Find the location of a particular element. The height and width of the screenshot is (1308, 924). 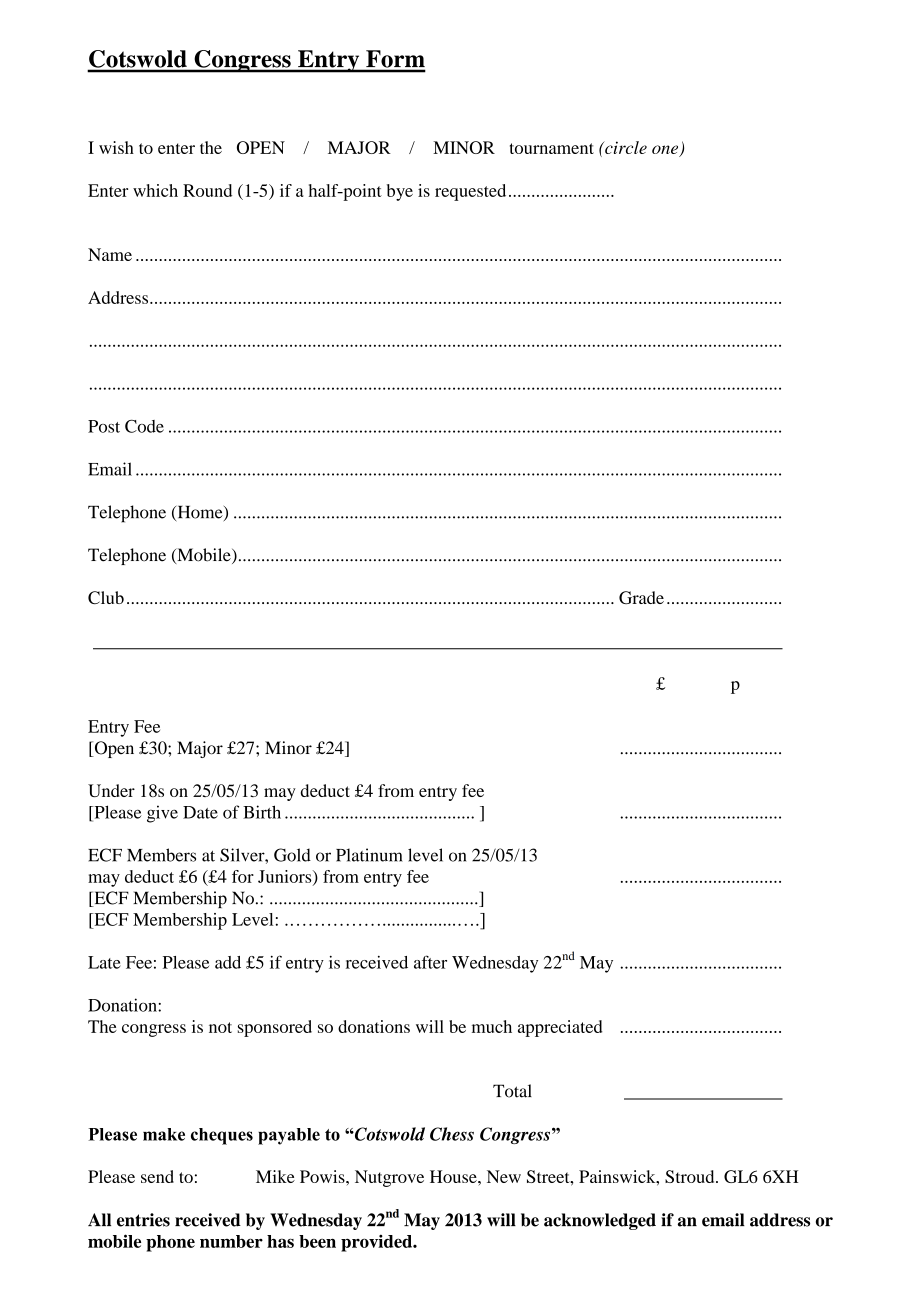

which is located at coordinates (155, 190).
